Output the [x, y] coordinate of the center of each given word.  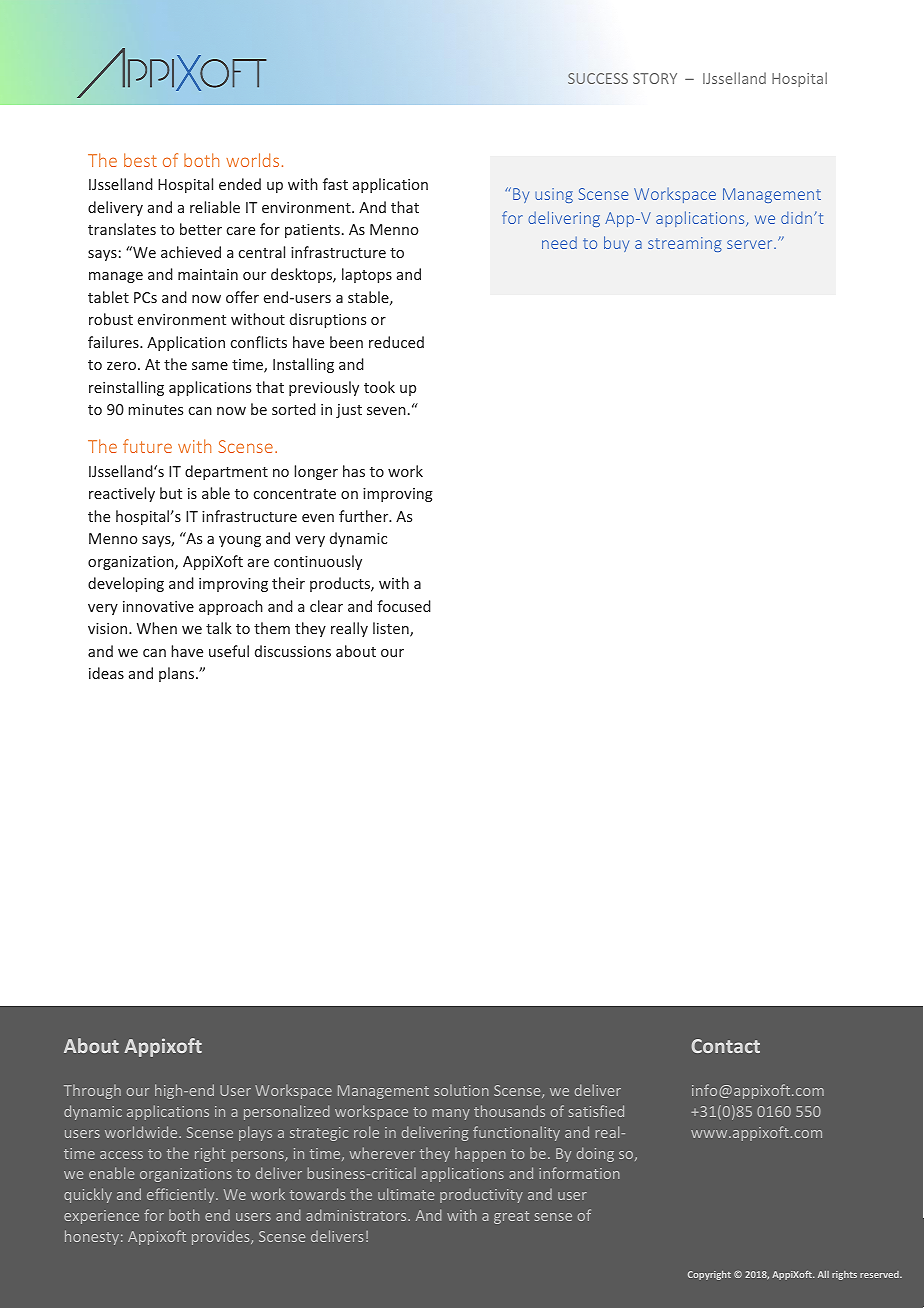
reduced [396, 342]
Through [92, 1092]
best [140, 160]
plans [178, 674]
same [210, 366]
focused [404, 606]
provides [222, 1237]
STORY [655, 78]
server [751, 244]
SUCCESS [598, 78]
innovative [158, 606]
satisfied [596, 1111]
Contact [725, 1046]
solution [461, 1090]
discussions [293, 651]
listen [392, 629]
